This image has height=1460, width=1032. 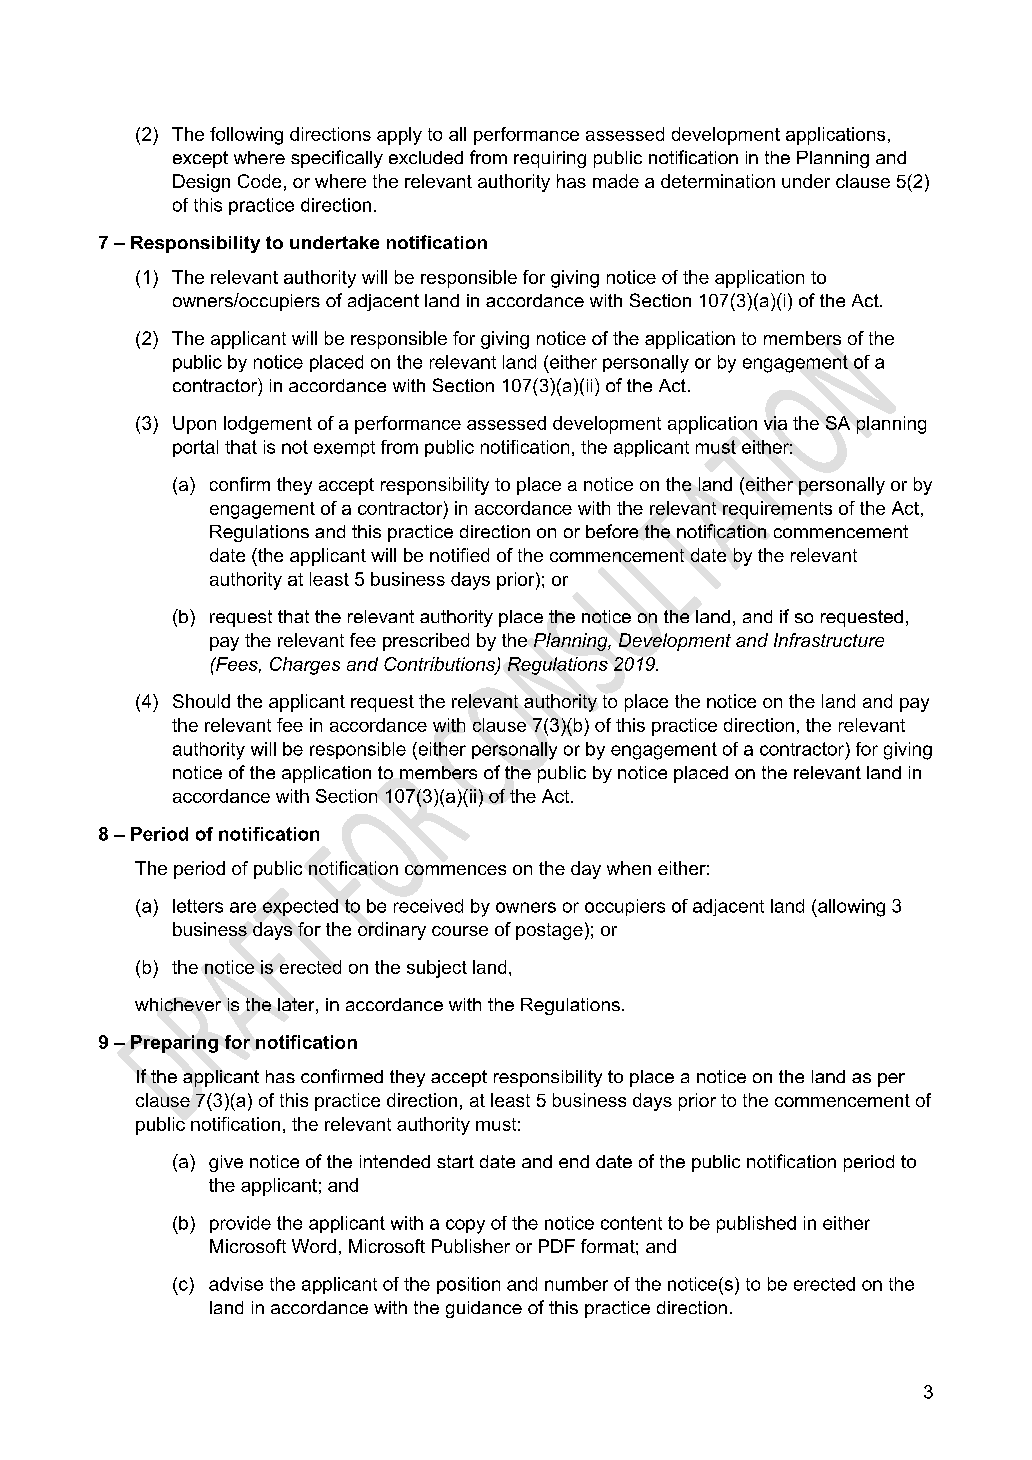 I want to click on Infrastructure, so click(x=829, y=640).
